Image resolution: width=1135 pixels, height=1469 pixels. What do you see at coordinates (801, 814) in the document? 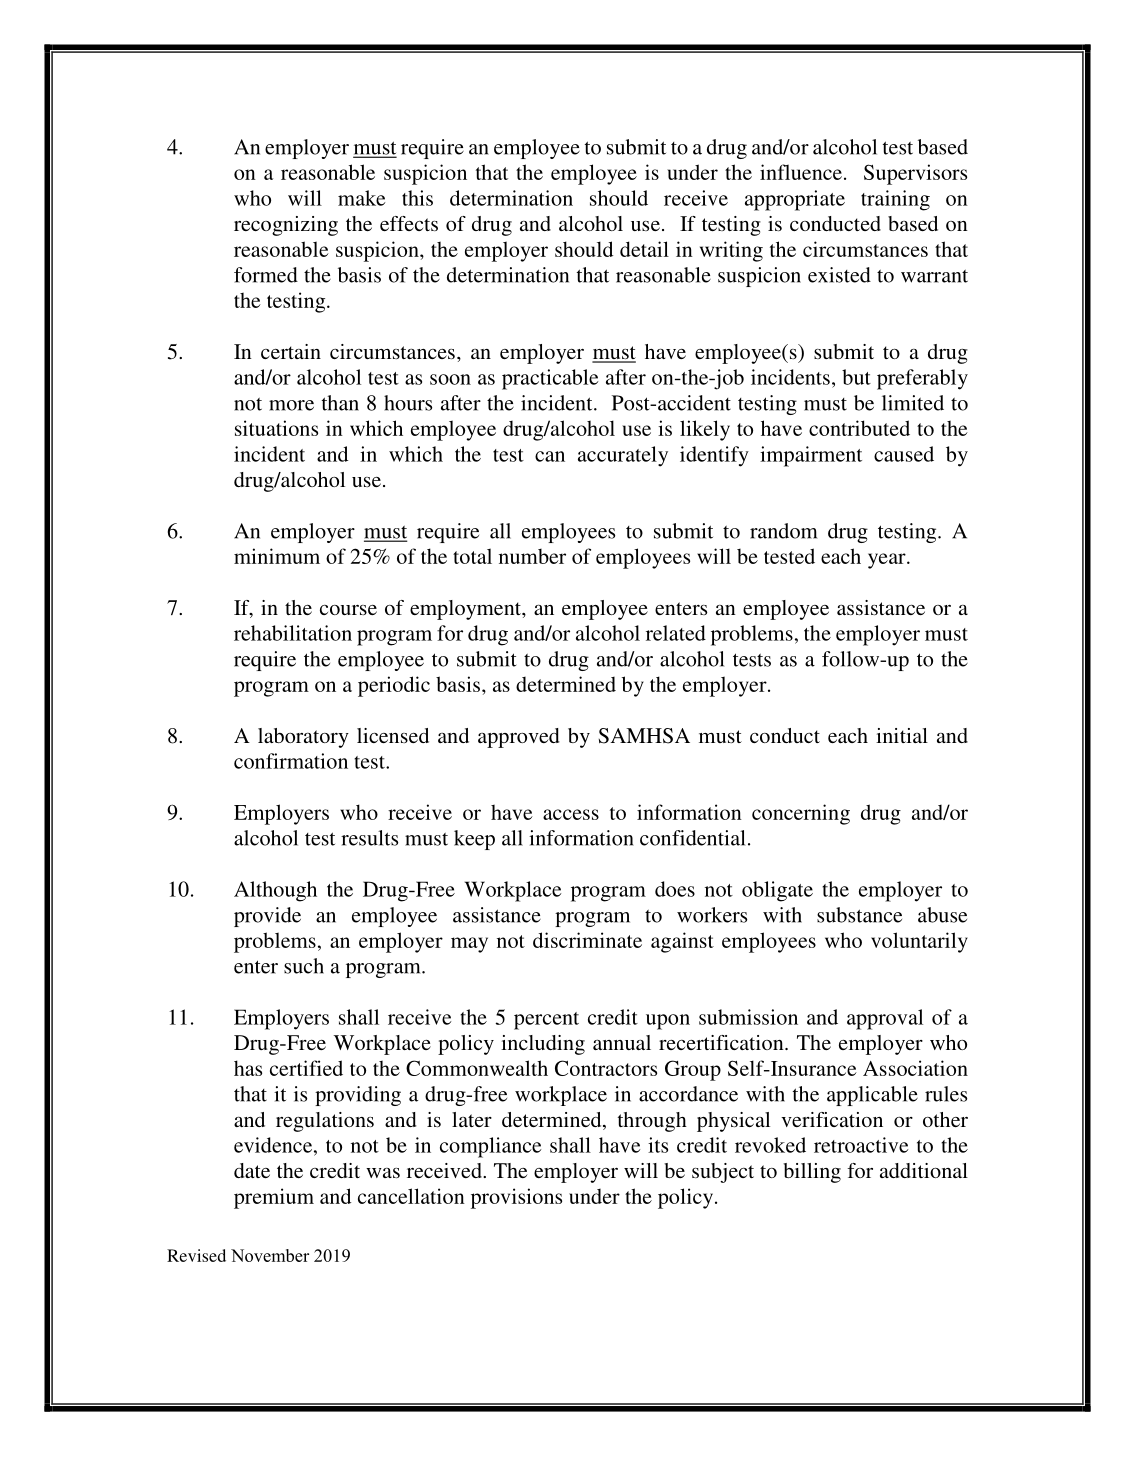
I see `concerning` at bounding box center [801, 814].
